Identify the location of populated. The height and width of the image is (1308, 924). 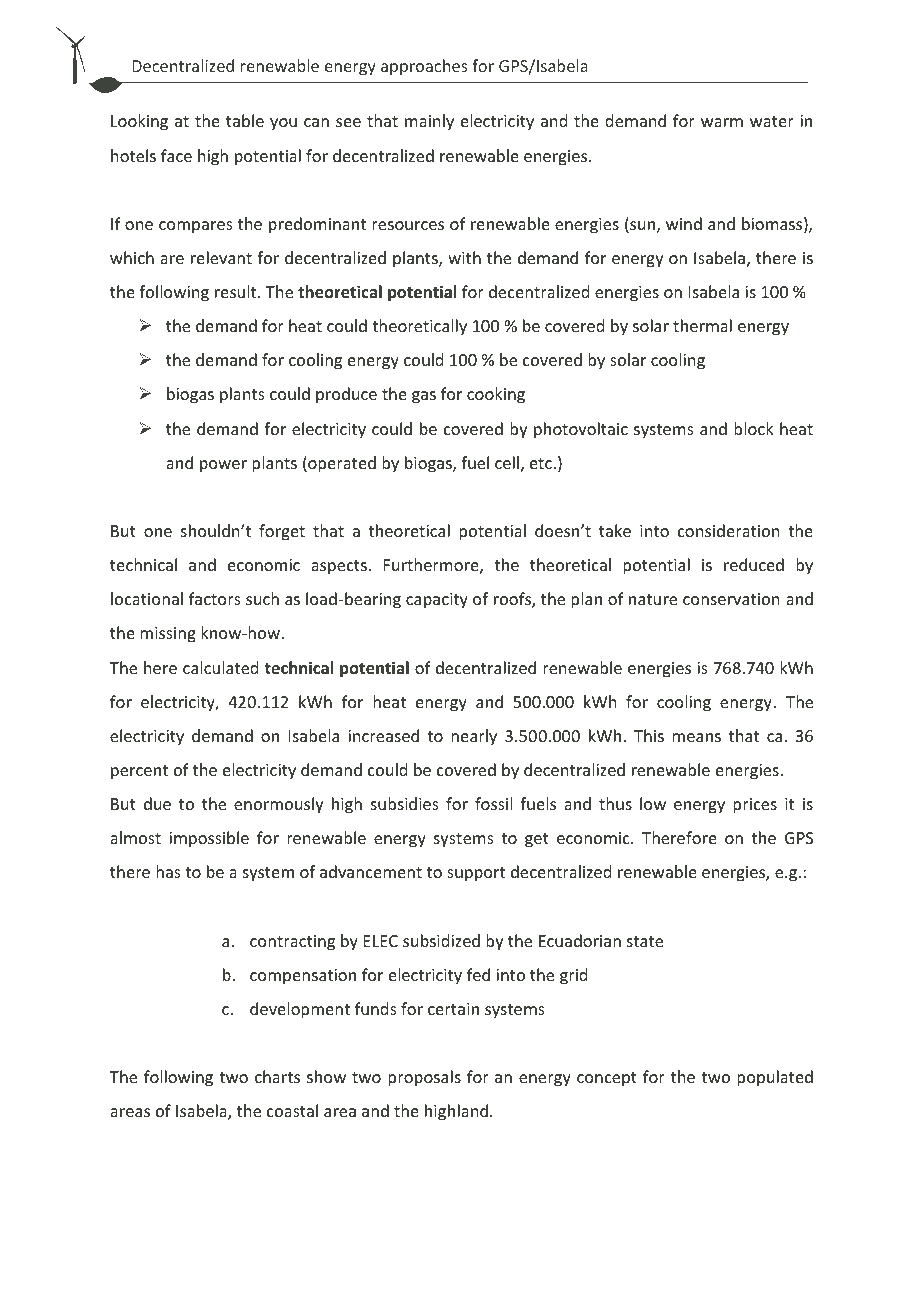
(775, 1078).
